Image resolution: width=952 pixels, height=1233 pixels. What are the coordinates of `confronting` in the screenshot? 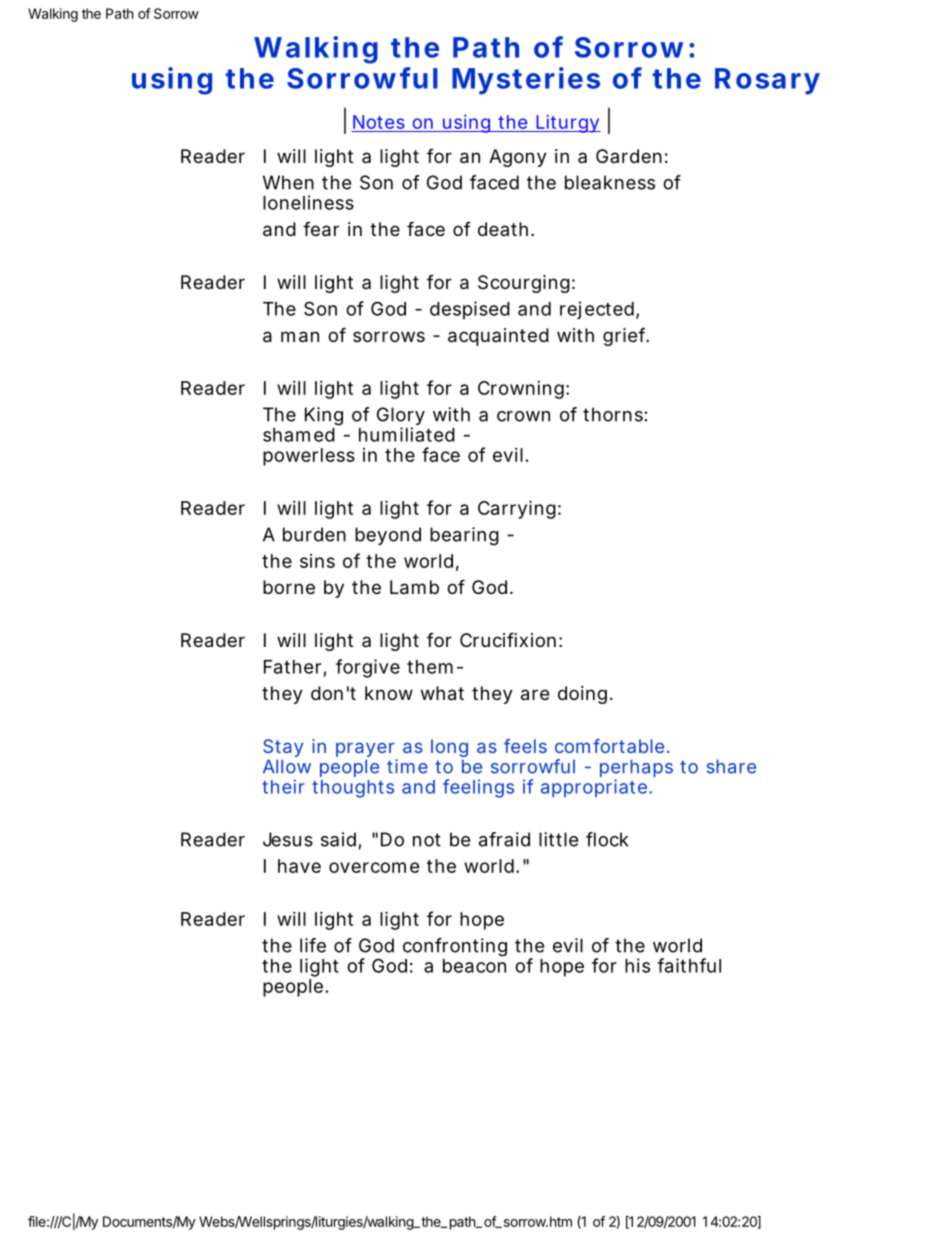 It's located at (455, 947).
